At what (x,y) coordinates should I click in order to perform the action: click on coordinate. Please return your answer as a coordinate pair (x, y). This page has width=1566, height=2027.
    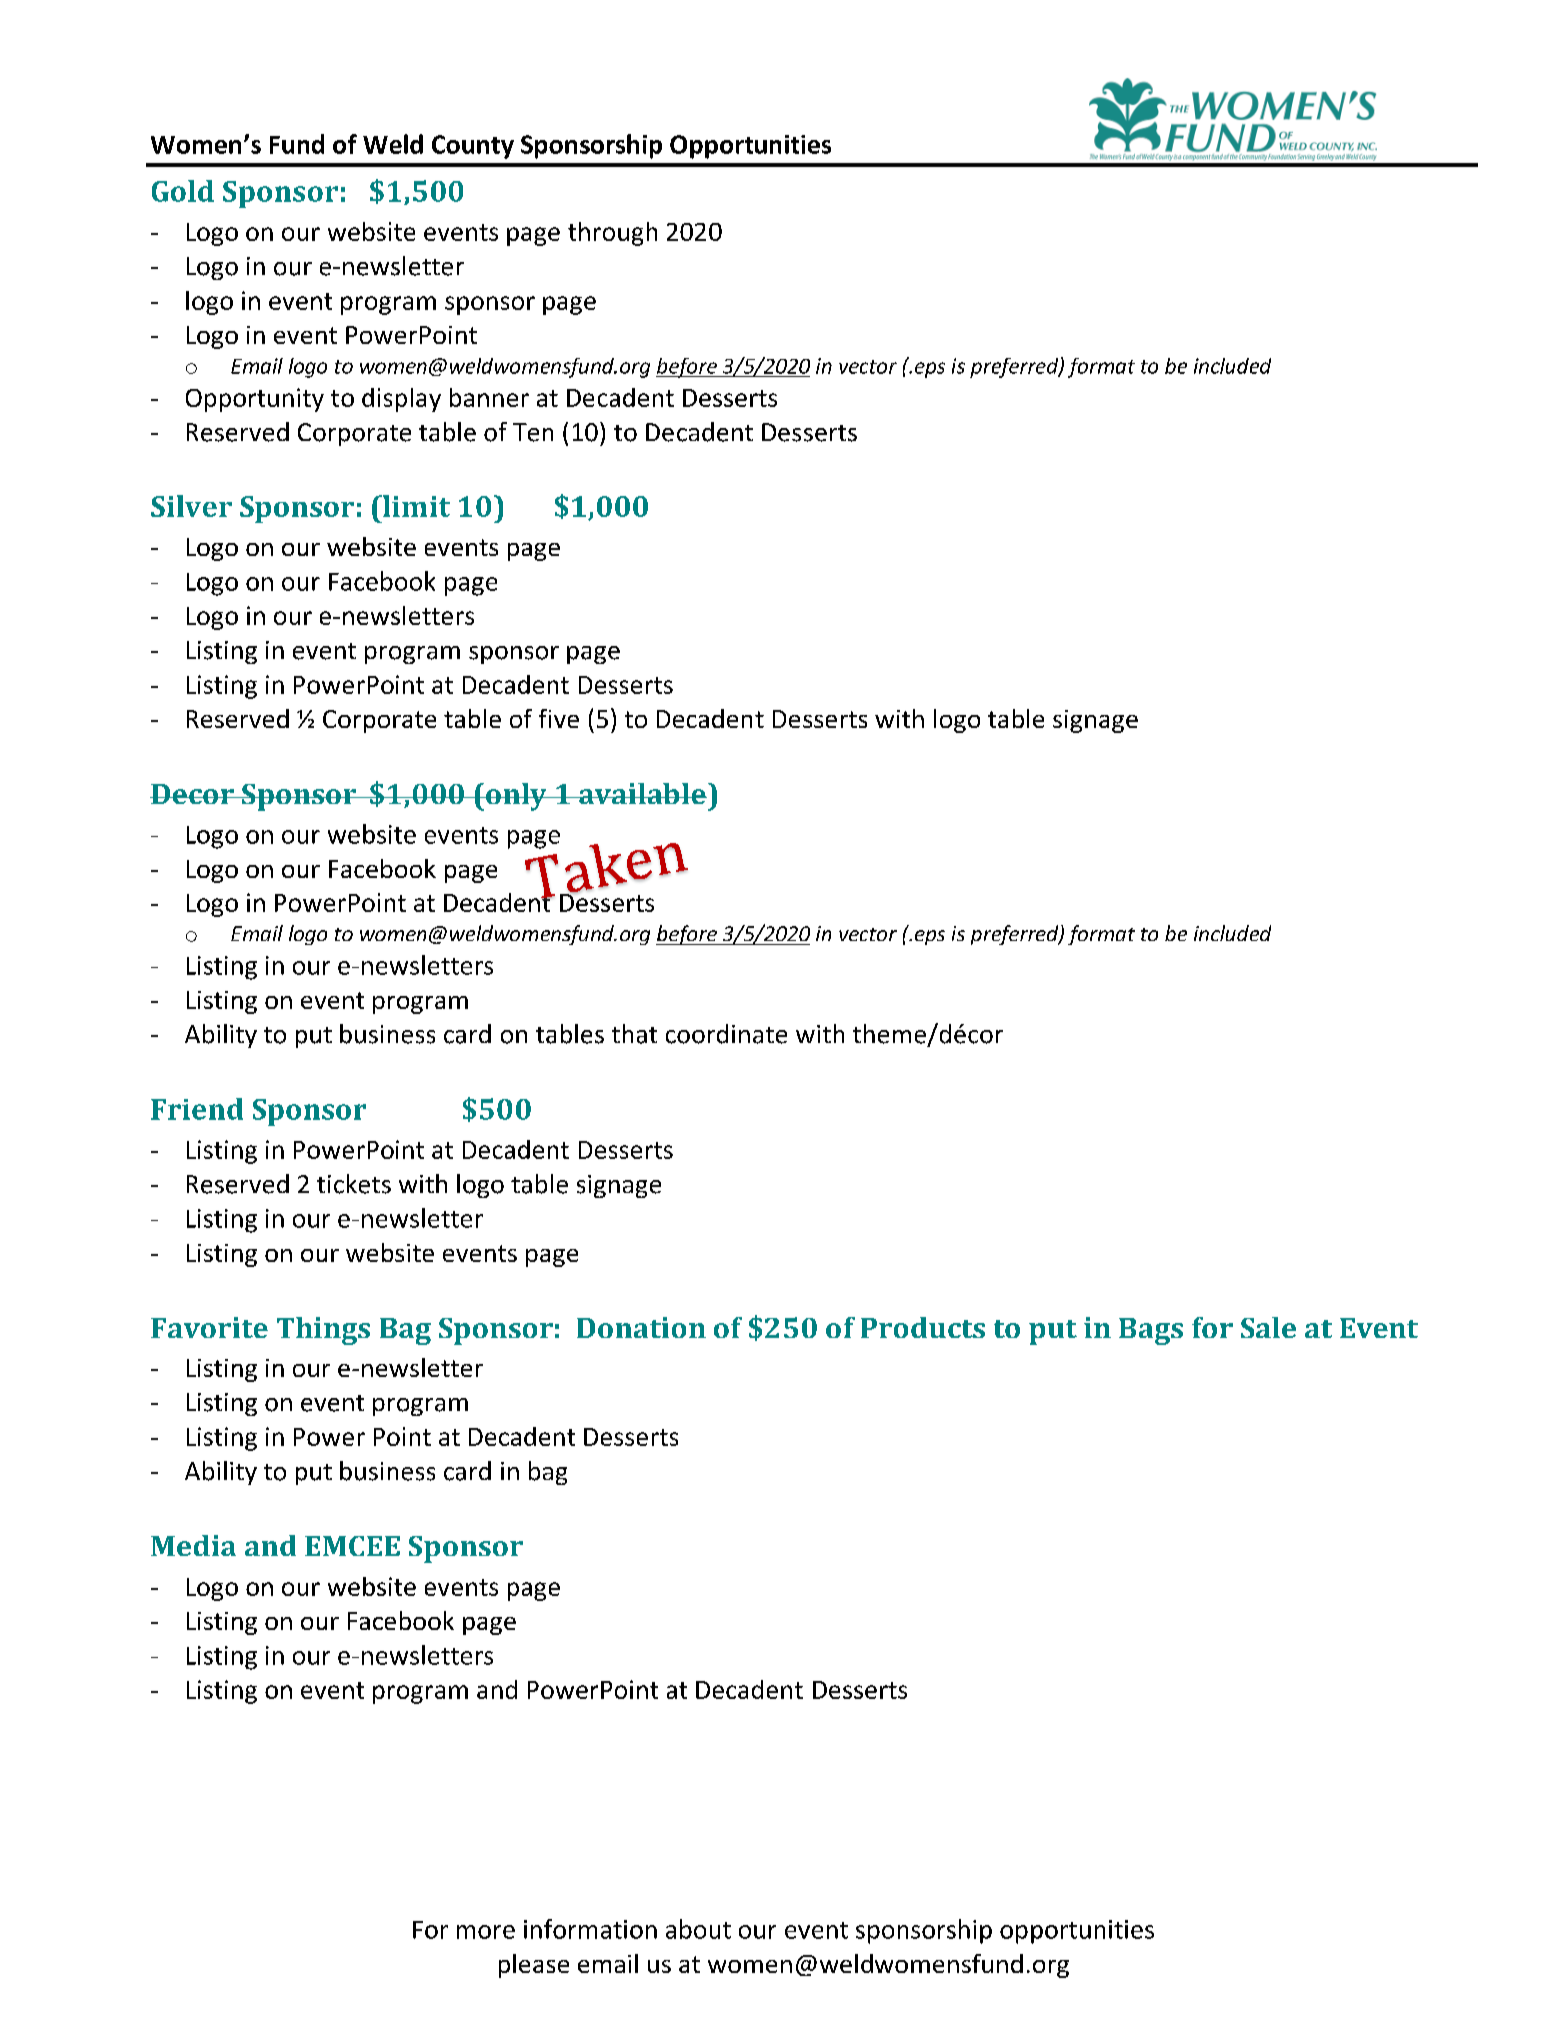
    Looking at the image, I should click on (726, 1034).
